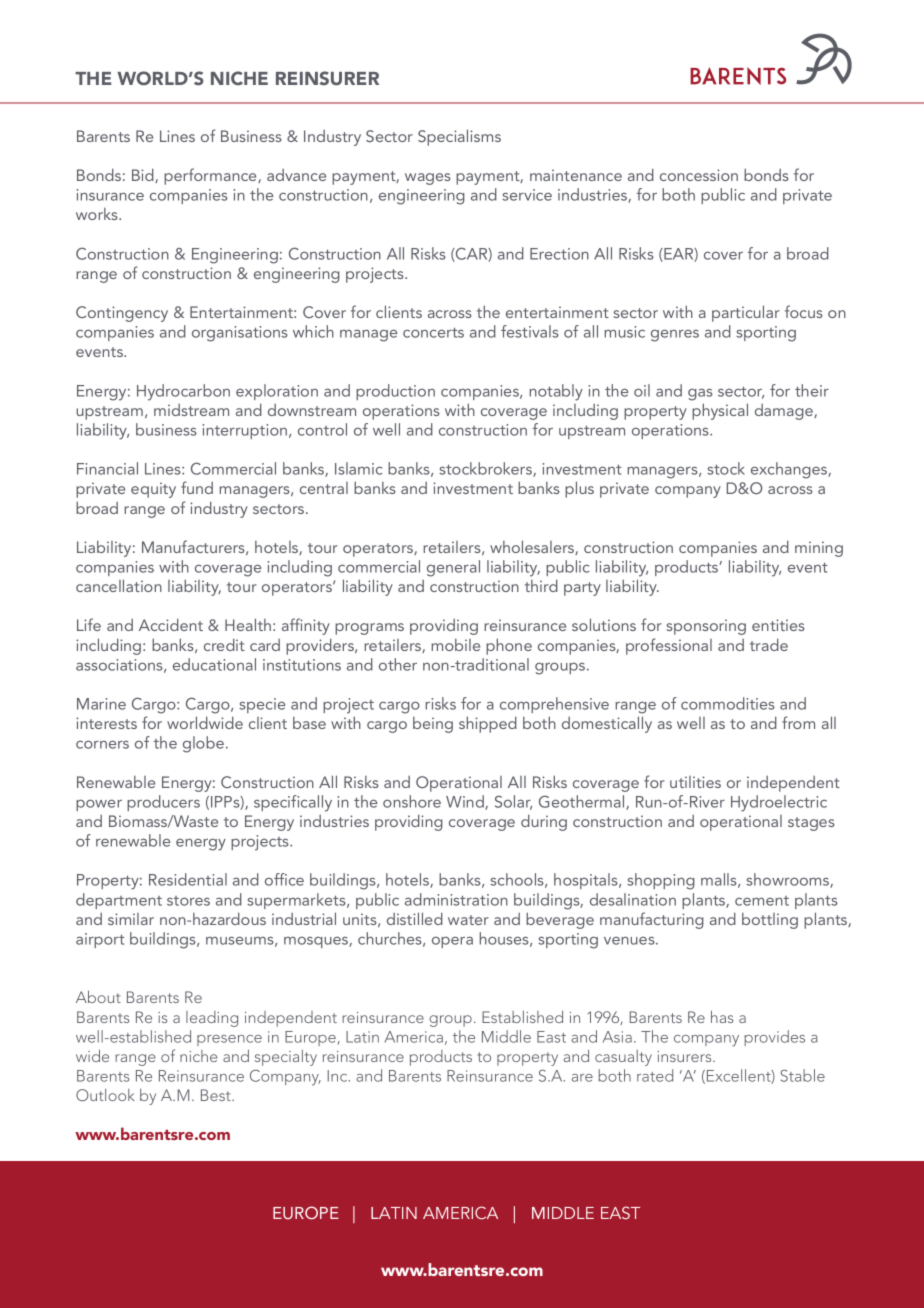 The height and width of the screenshot is (1308, 924). What do you see at coordinates (286, 1058) in the screenshot?
I see `specialty` at bounding box center [286, 1058].
